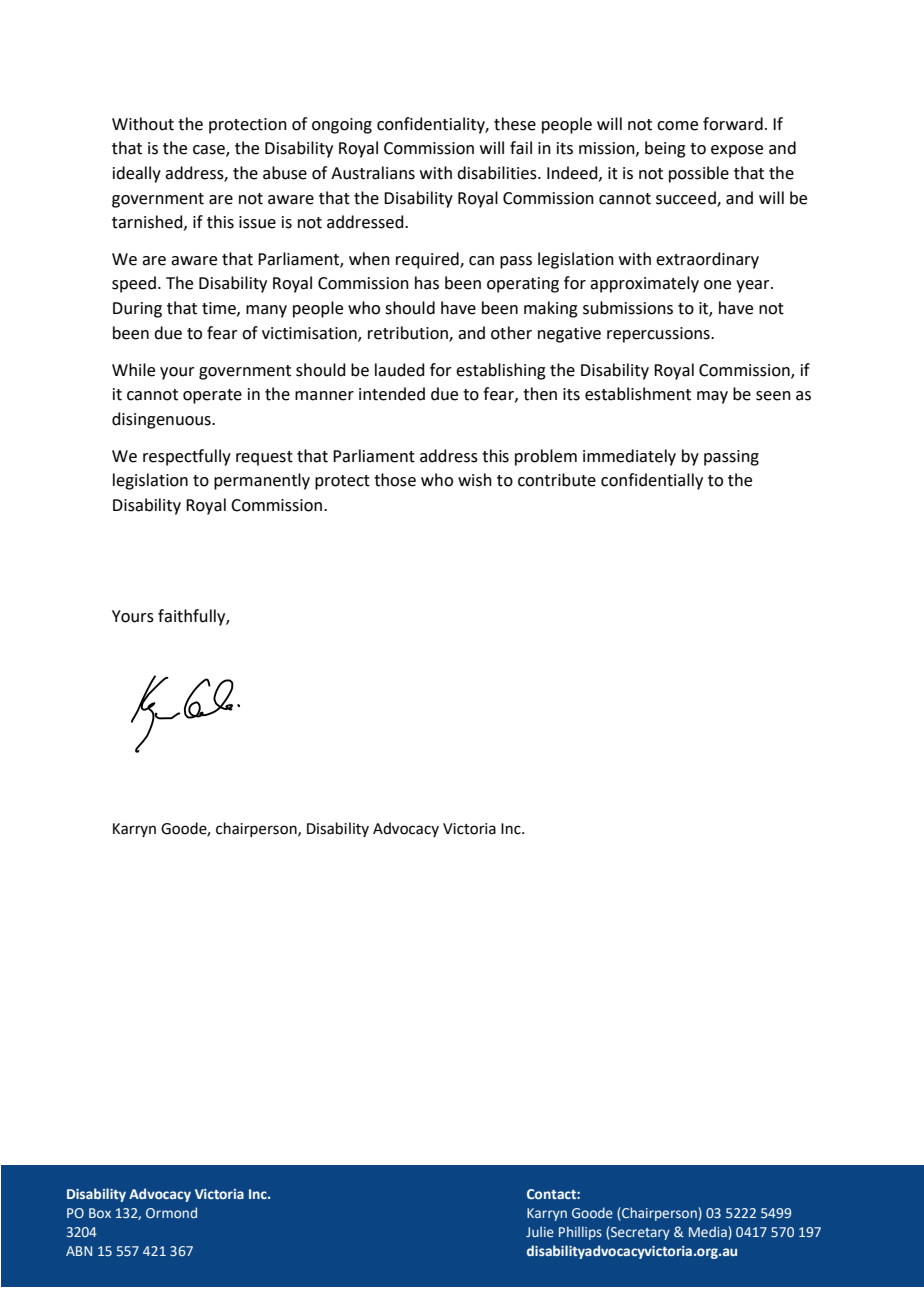  What do you see at coordinates (373, 173) in the screenshot?
I see `Australians` at bounding box center [373, 173].
